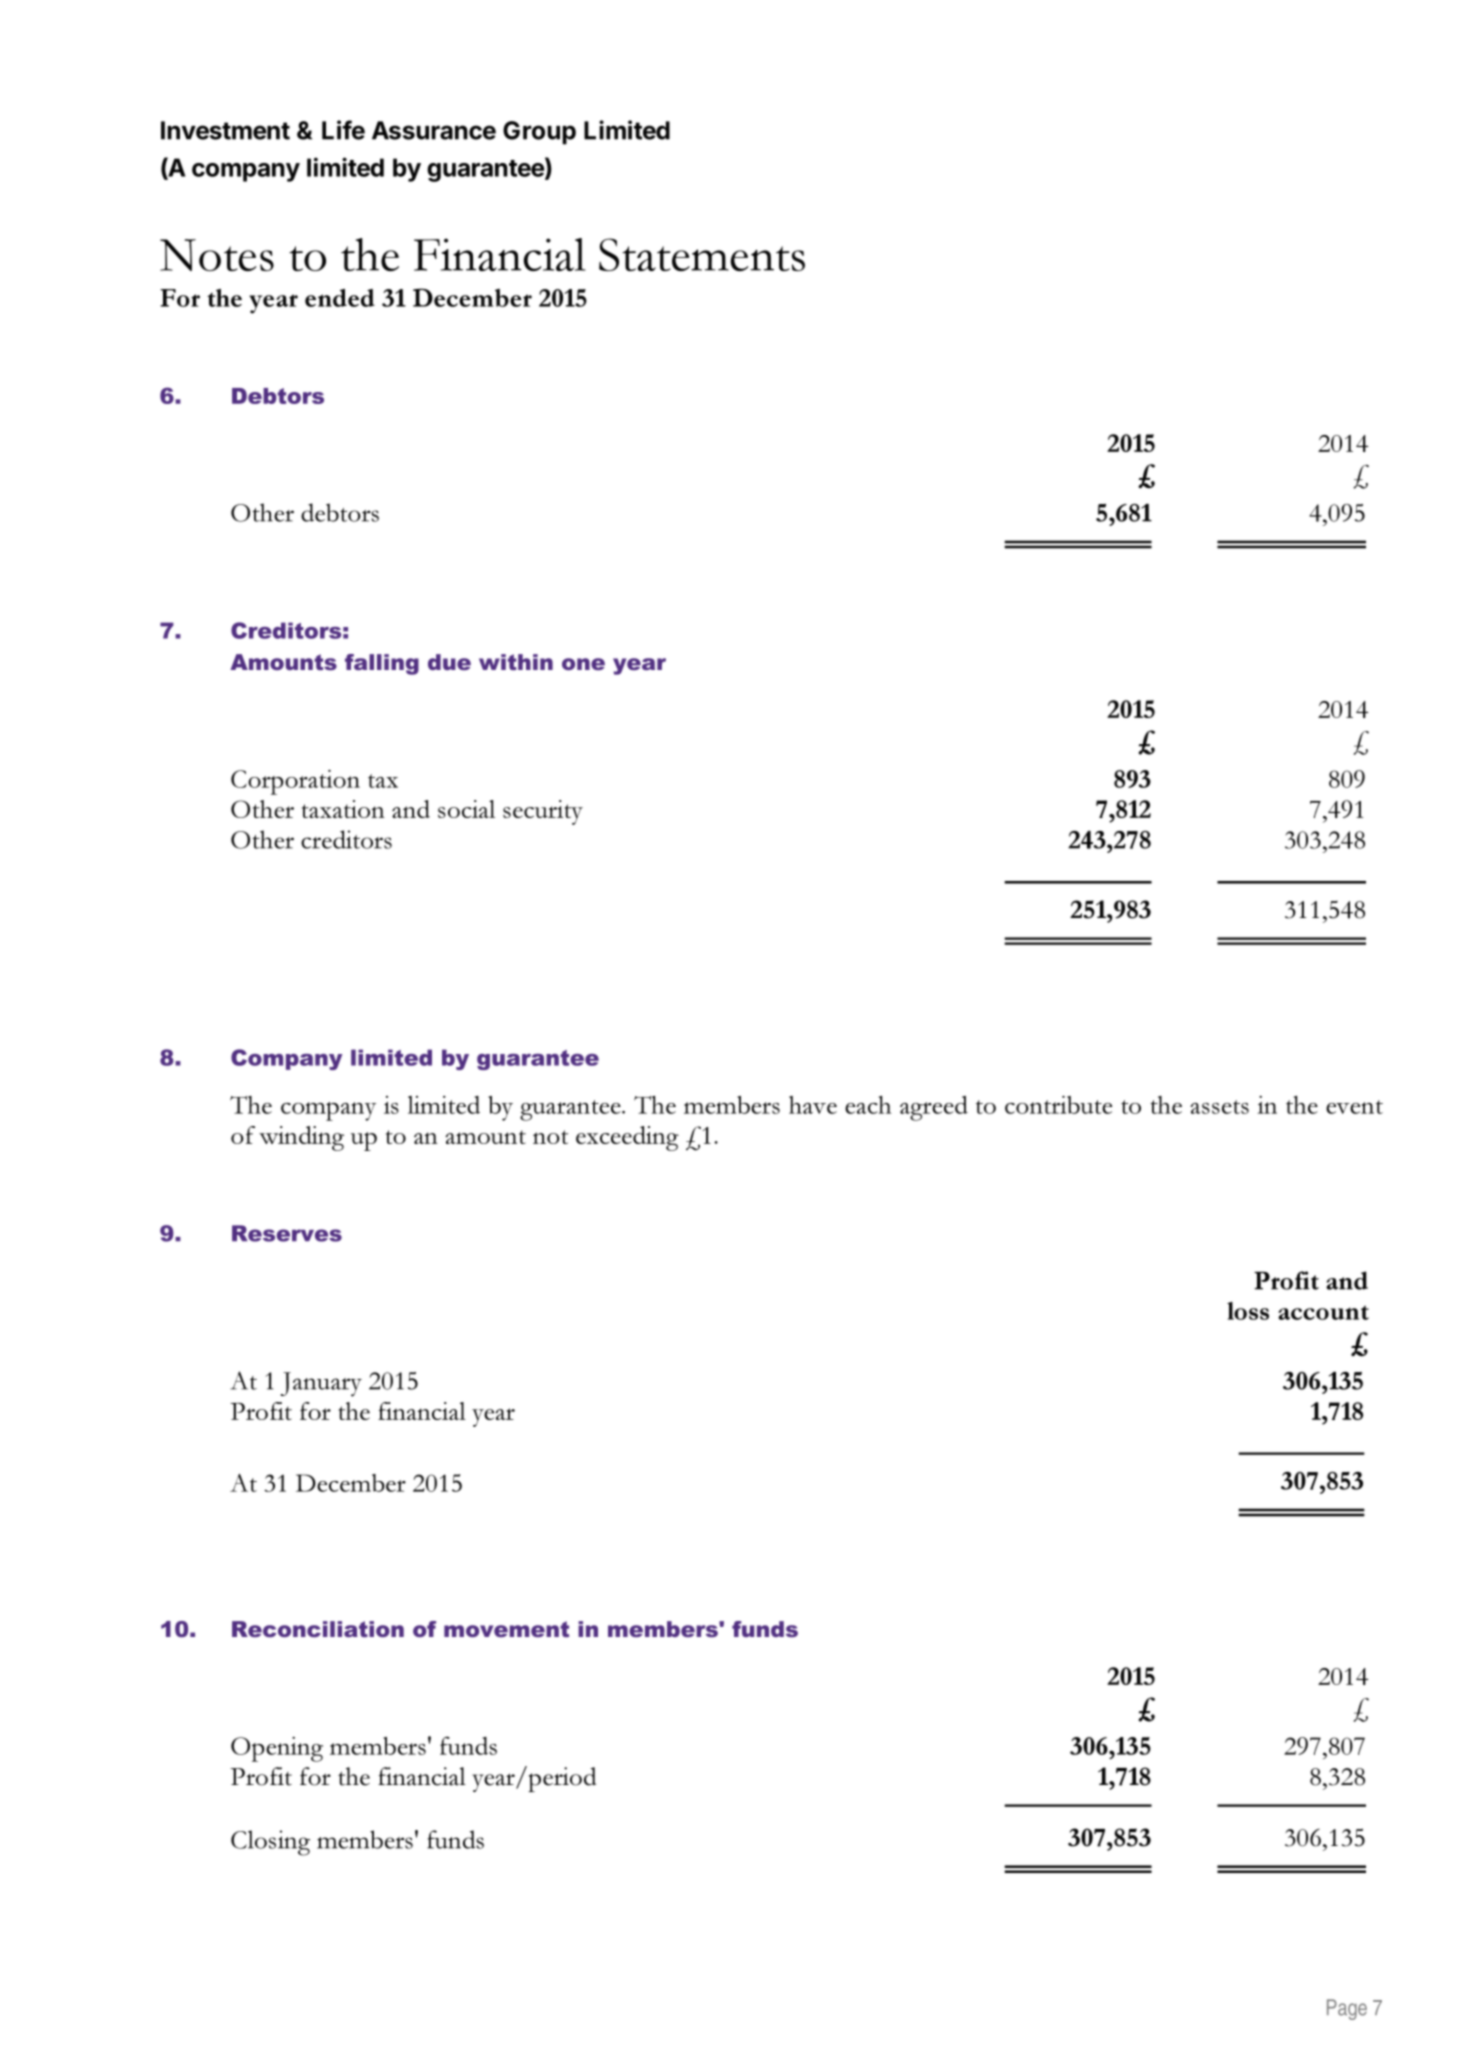 The image size is (1465, 2072). Describe the element at coordinates (539, 133) in the document. I see `Group` at that location.
